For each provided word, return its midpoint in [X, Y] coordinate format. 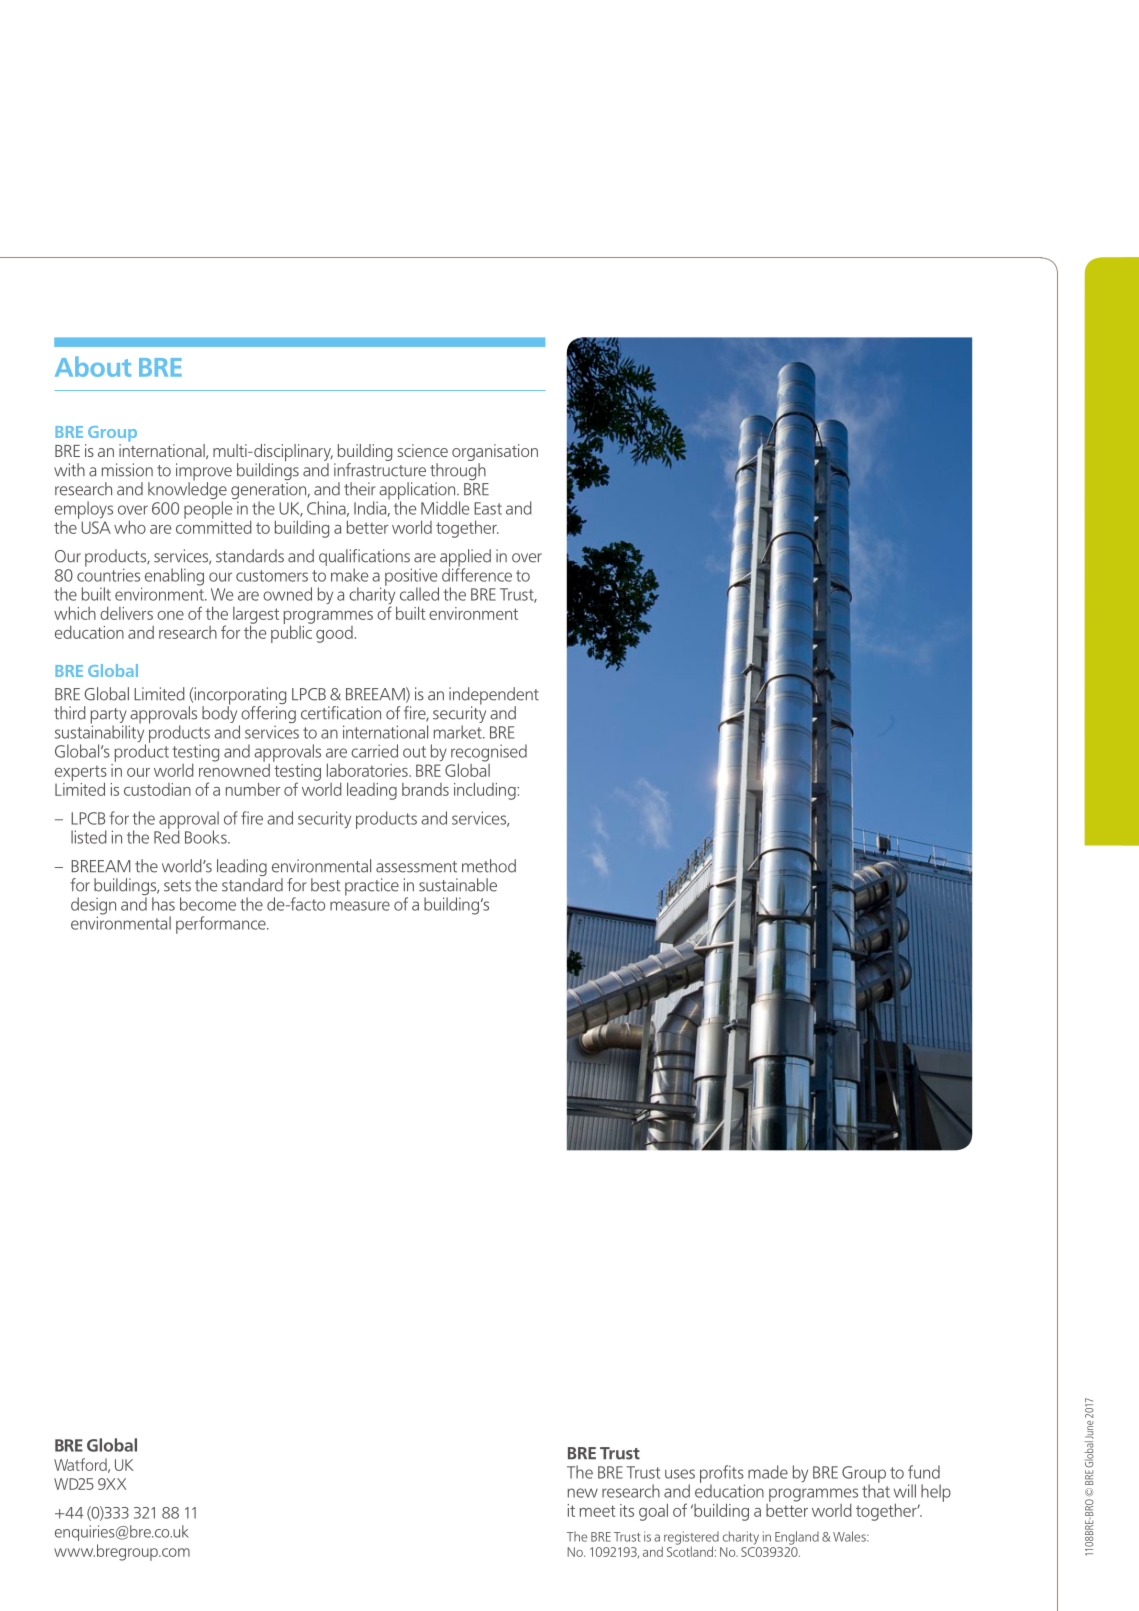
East [488, 508]
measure [360, 906]
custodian [157, 789]
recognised [489, 754]
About [93, 366]
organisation [495, 454]
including [486, 791]
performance [222, 925]
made [768, 1472]
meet [598, 1511]
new [583, 1493]
